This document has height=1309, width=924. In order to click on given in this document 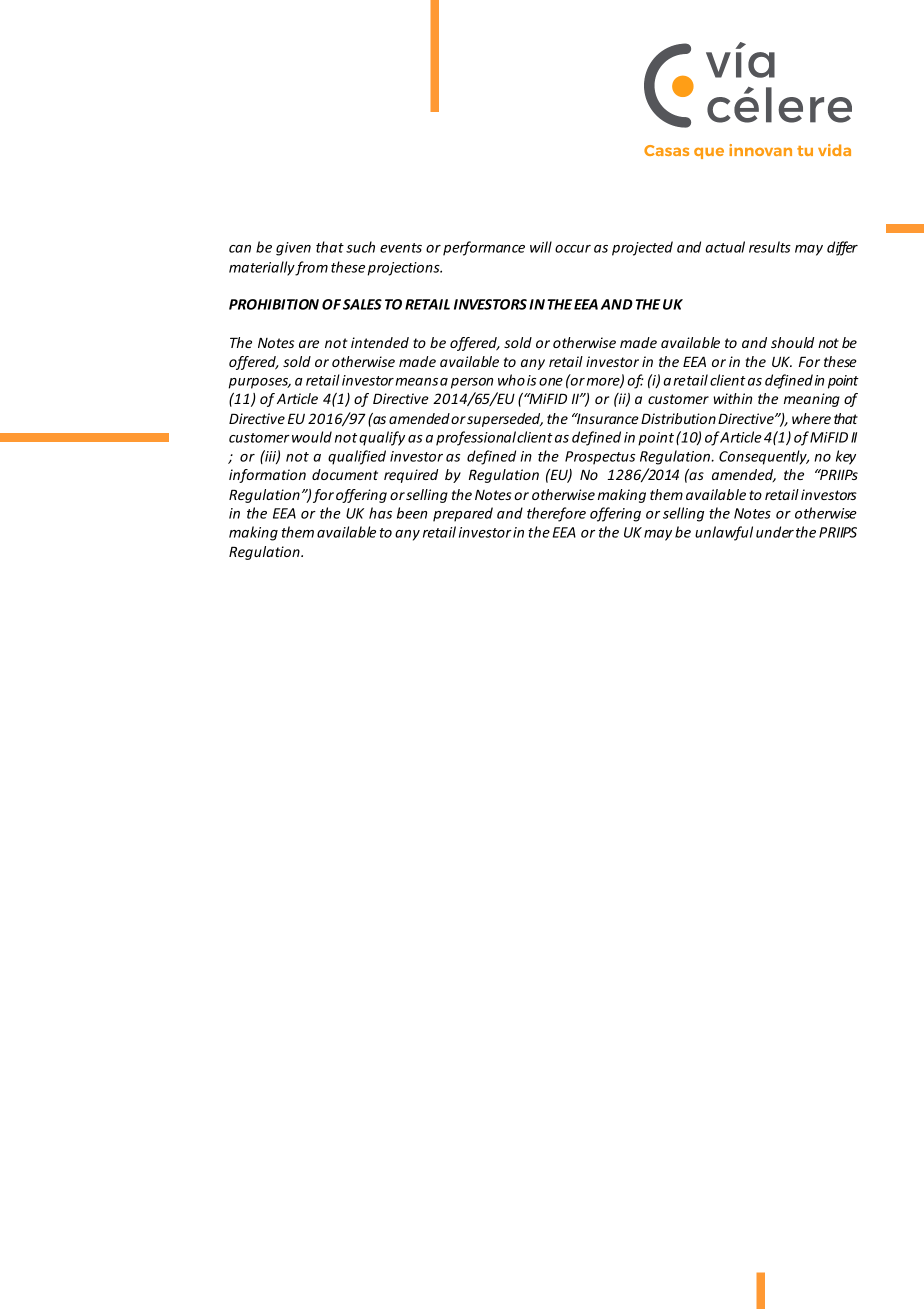, I will do `click(293, 249)`.
